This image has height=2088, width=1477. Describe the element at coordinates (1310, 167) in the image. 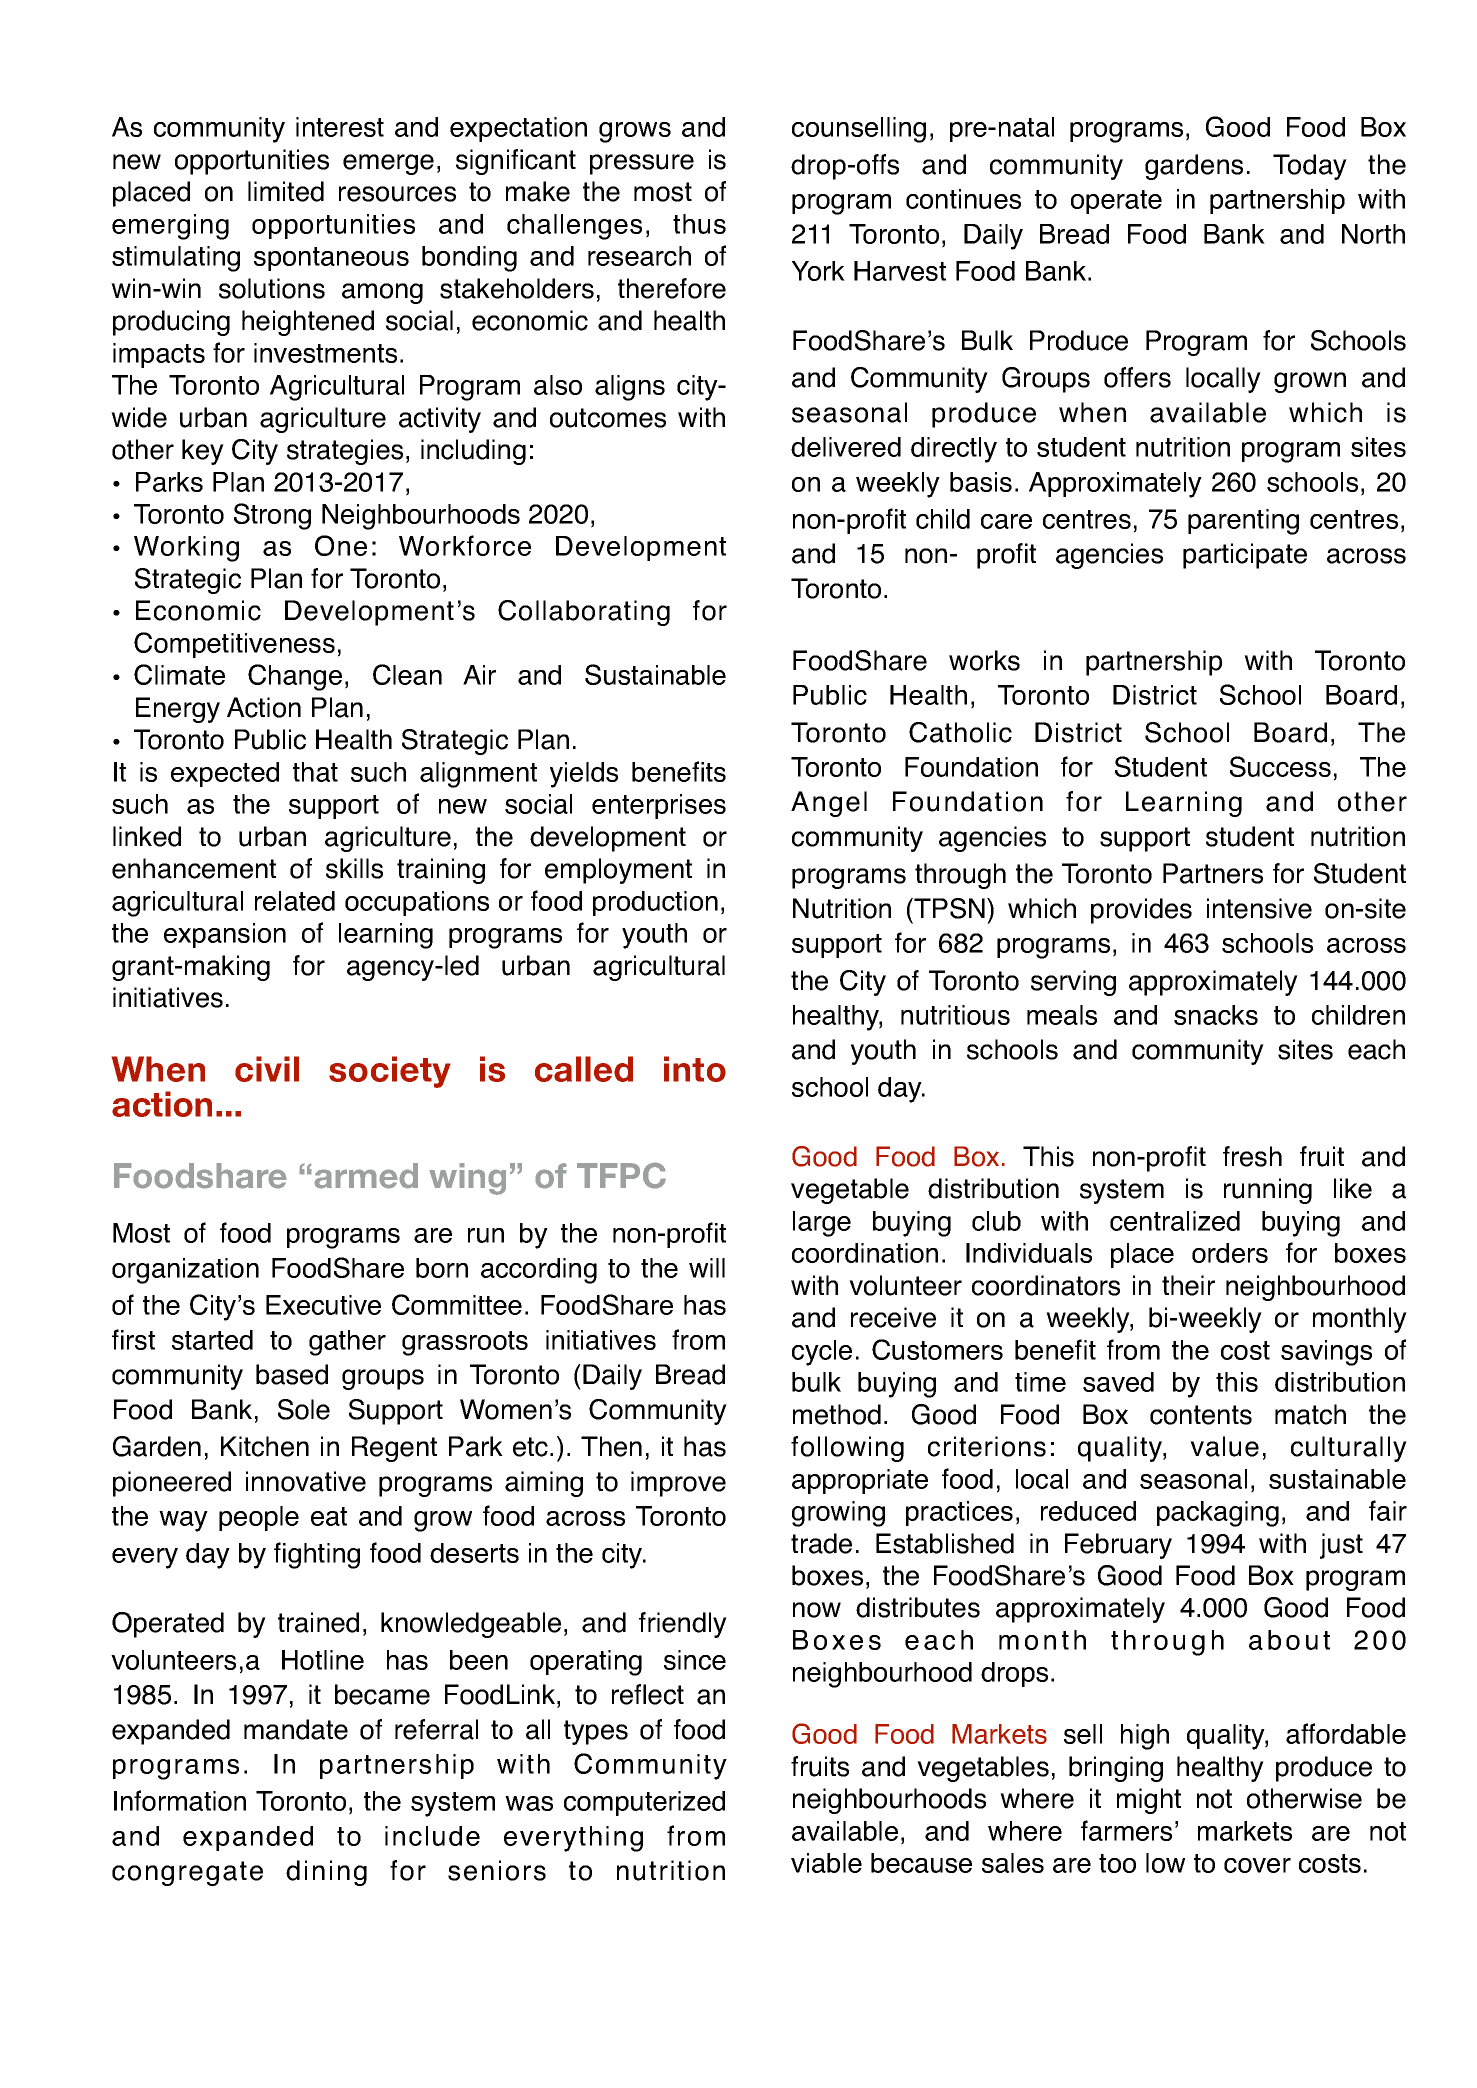

I see `Today` at that location.
